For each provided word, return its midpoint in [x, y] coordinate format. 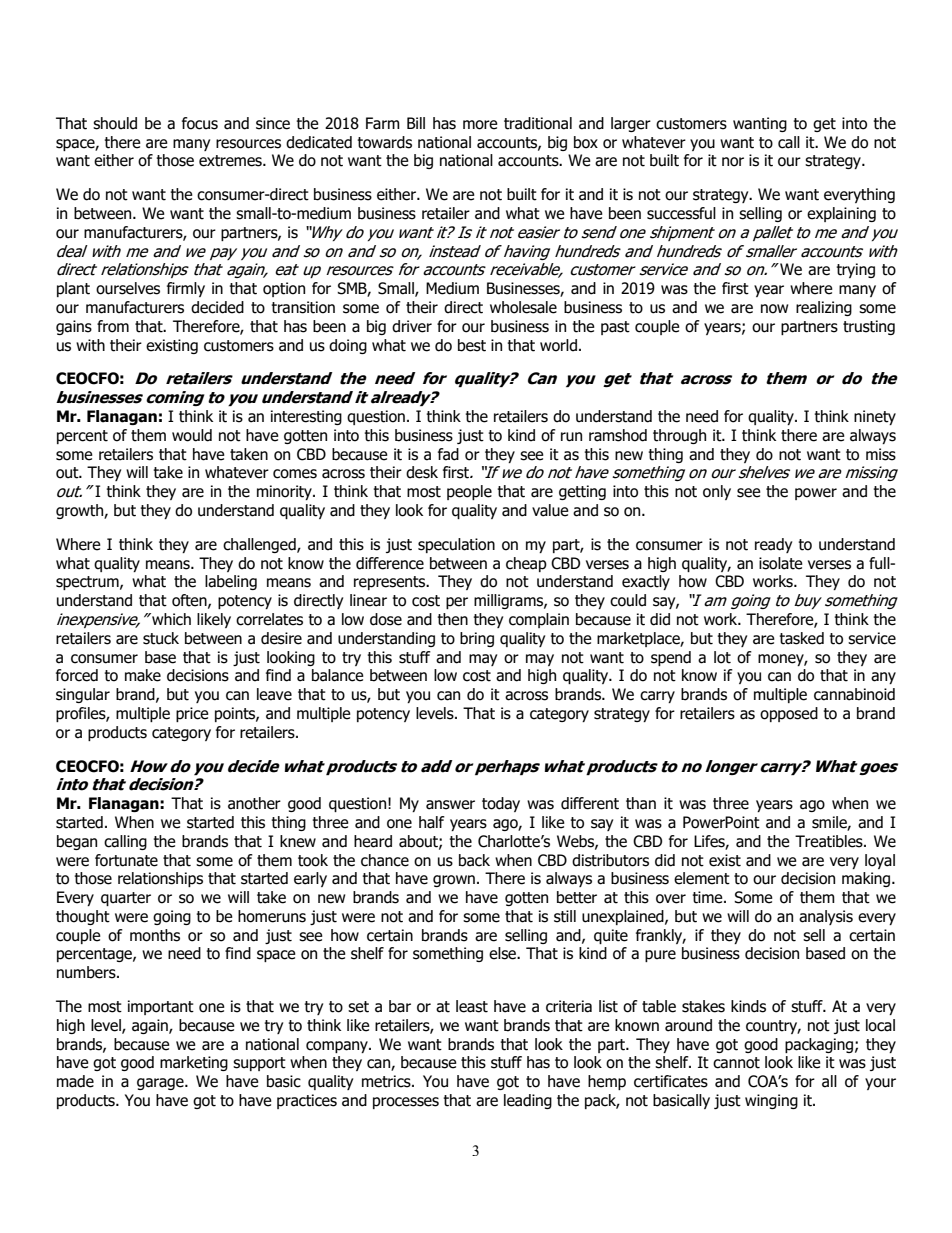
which [170, 619]
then [452, 619]
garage [161, 1084]
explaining [841, 214]
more [480, 125]
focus [200, 123]
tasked [801, 638]
